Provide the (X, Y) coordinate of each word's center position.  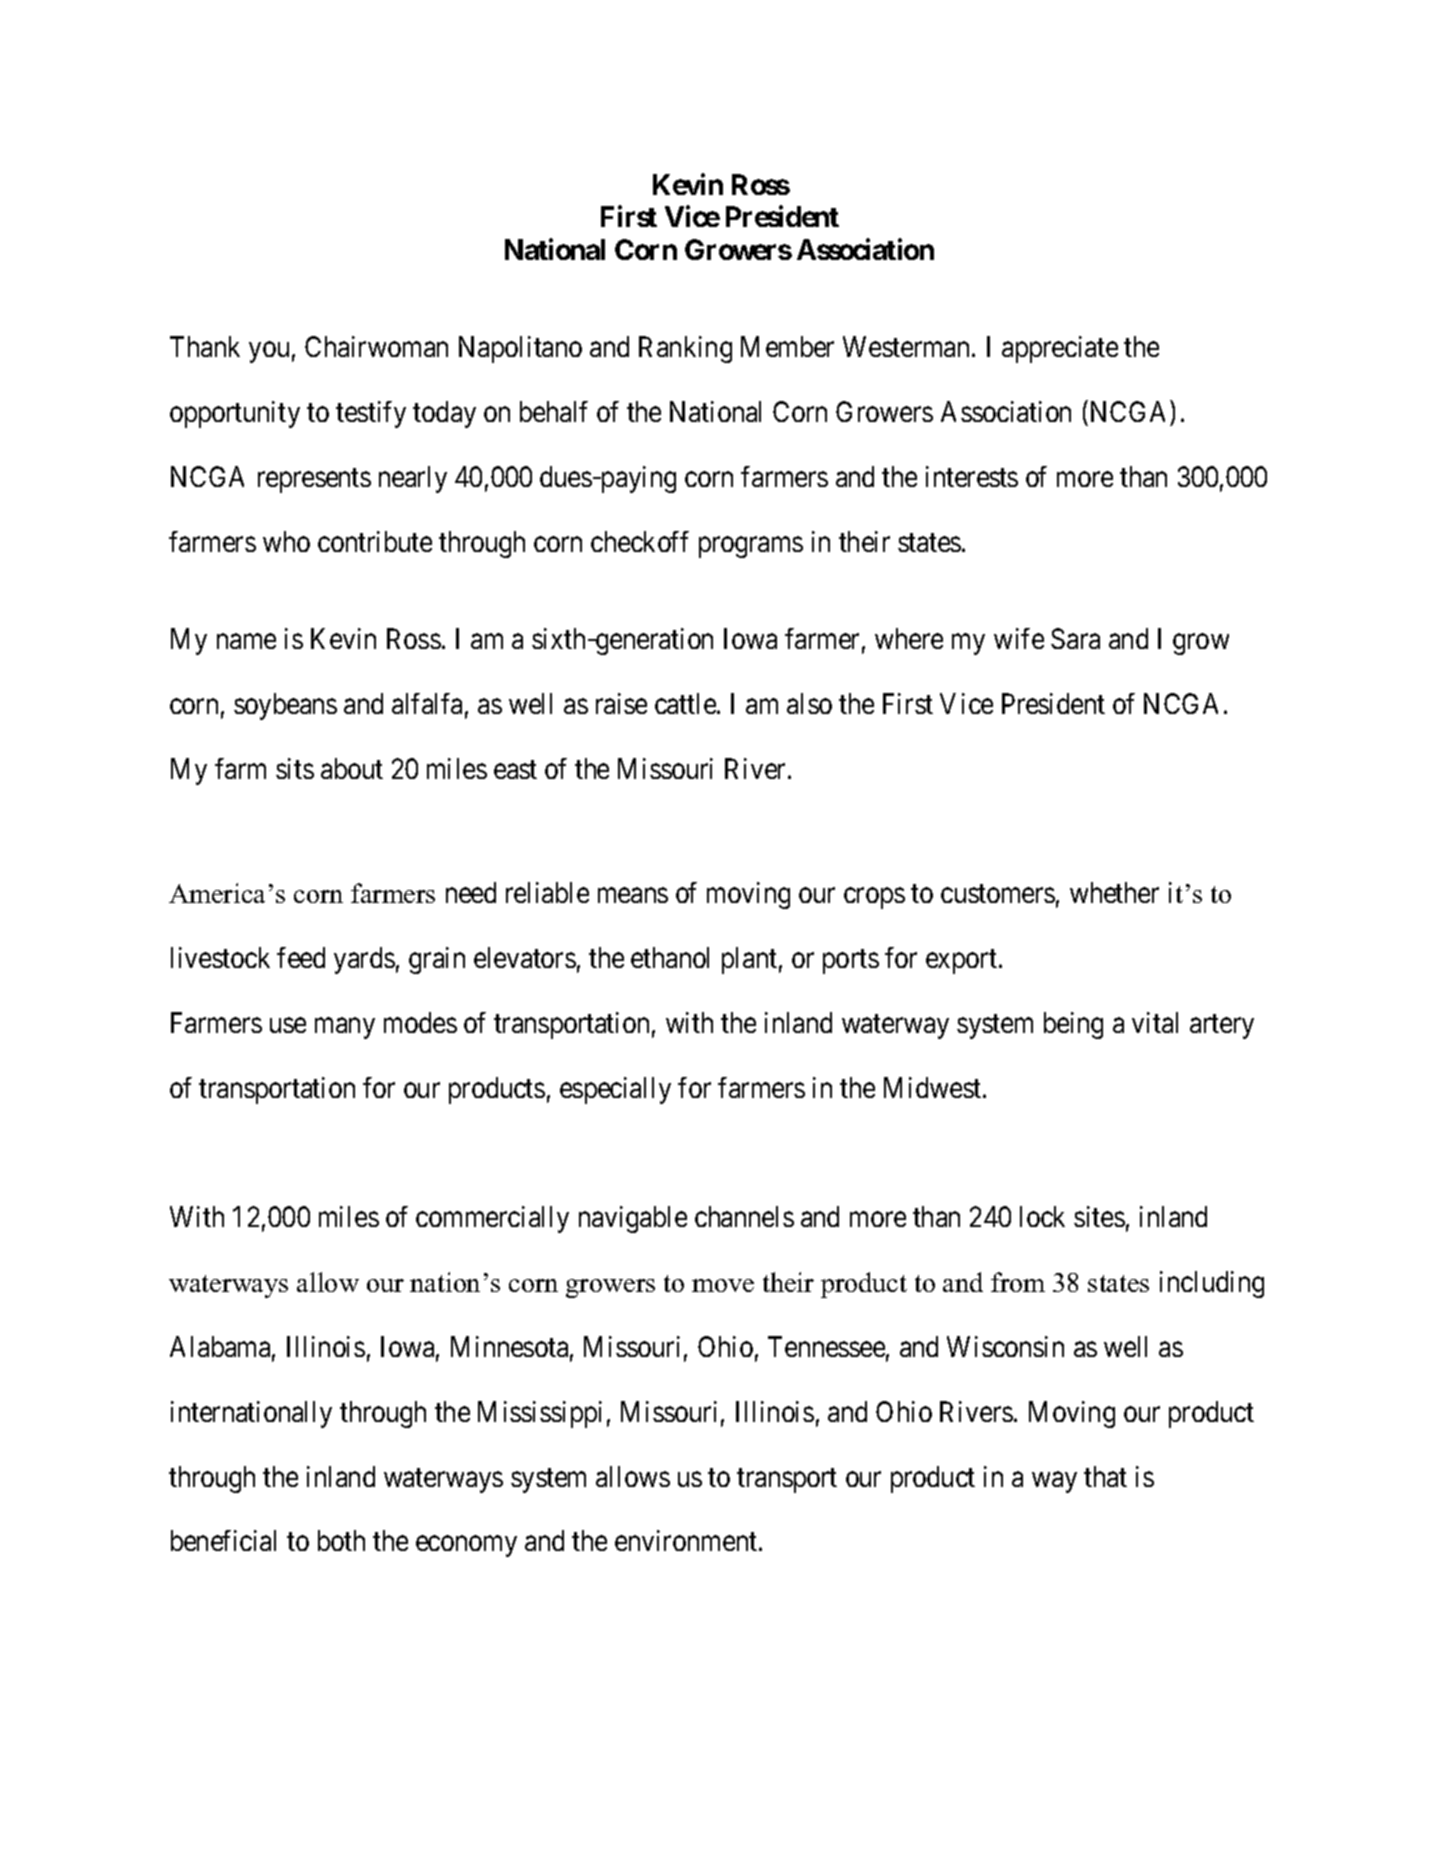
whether (1114, 892)
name (246, 641)
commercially (492, 1219)
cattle (685, 703)
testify (371, 414)
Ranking (685, 349)
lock (1042, 1216)
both (341, 1540)
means (633, 895)
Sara (1075, 638)
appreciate (1060, 349)
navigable (633, 1219)
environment (687, 1540)
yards (364, 960)
